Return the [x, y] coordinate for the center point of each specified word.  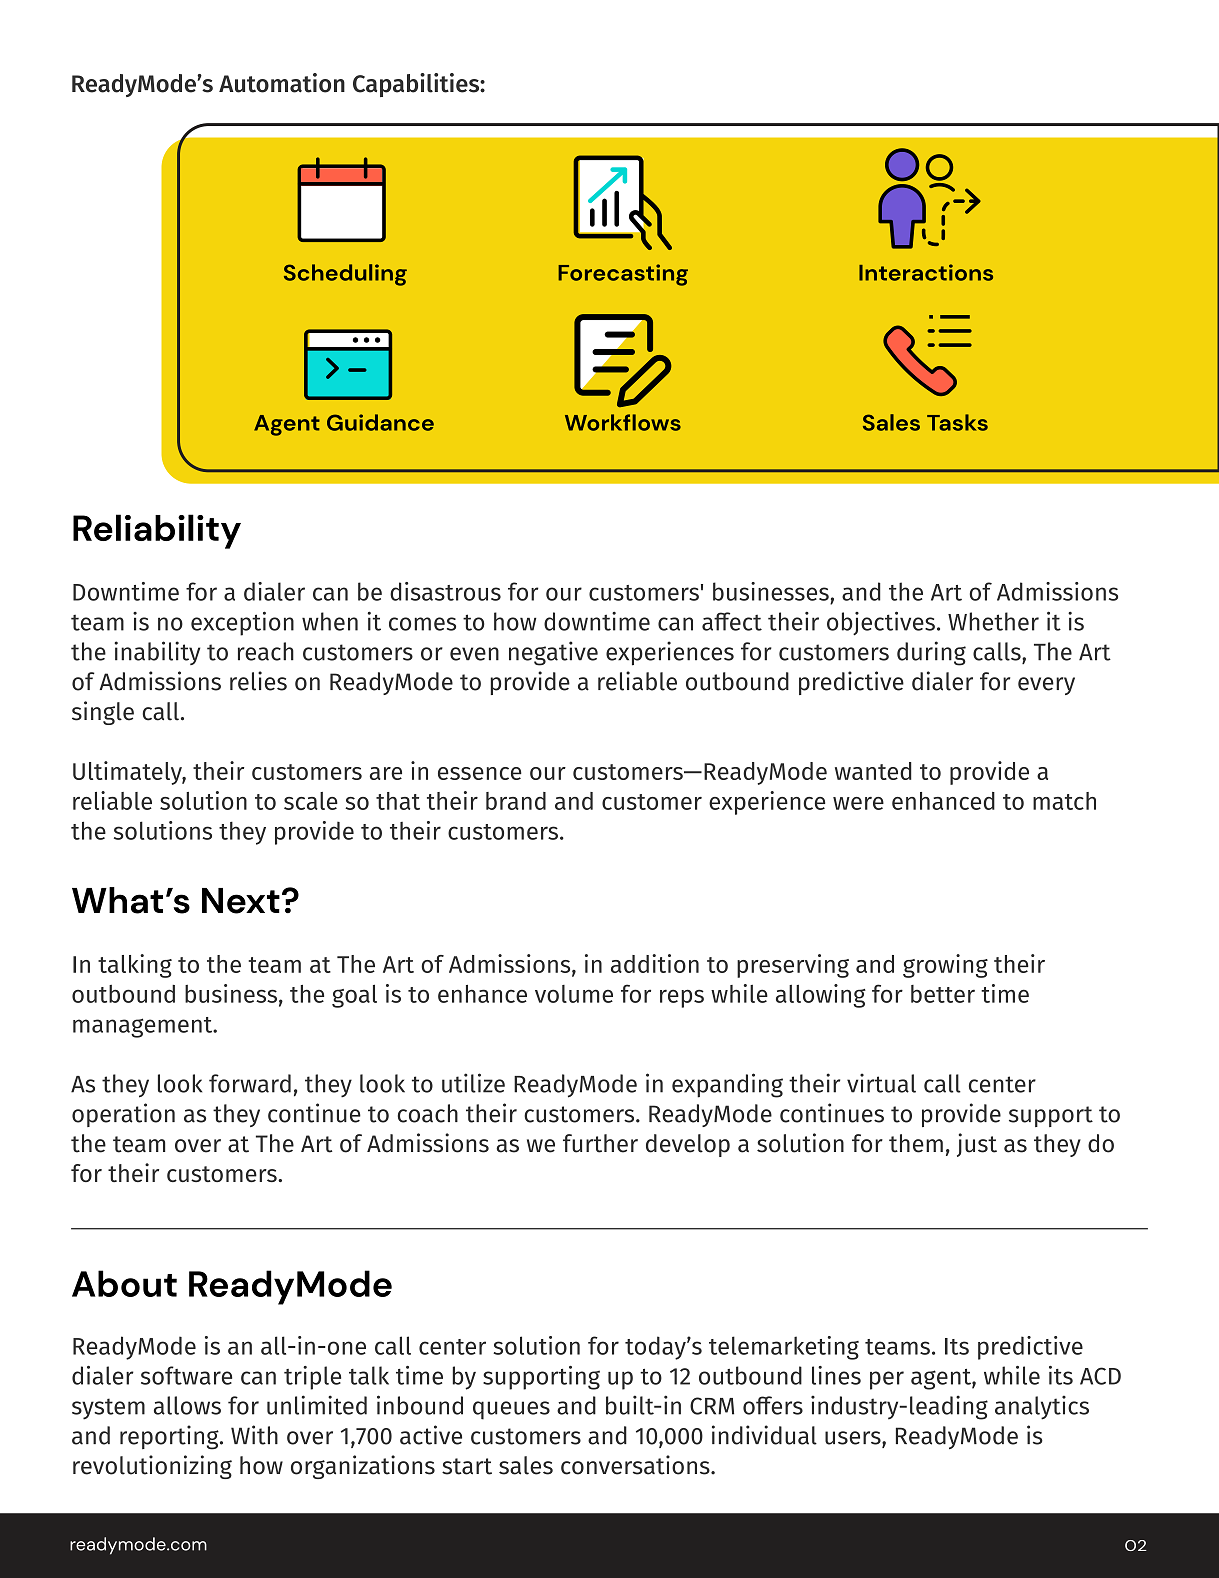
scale [311, 801]
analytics [1042, 1407]
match [1064, 801]
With [254, 1435]
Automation [282, 83]
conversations [636, 1465]
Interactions [926, 272]
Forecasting [623, 275]
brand [516, 801]
